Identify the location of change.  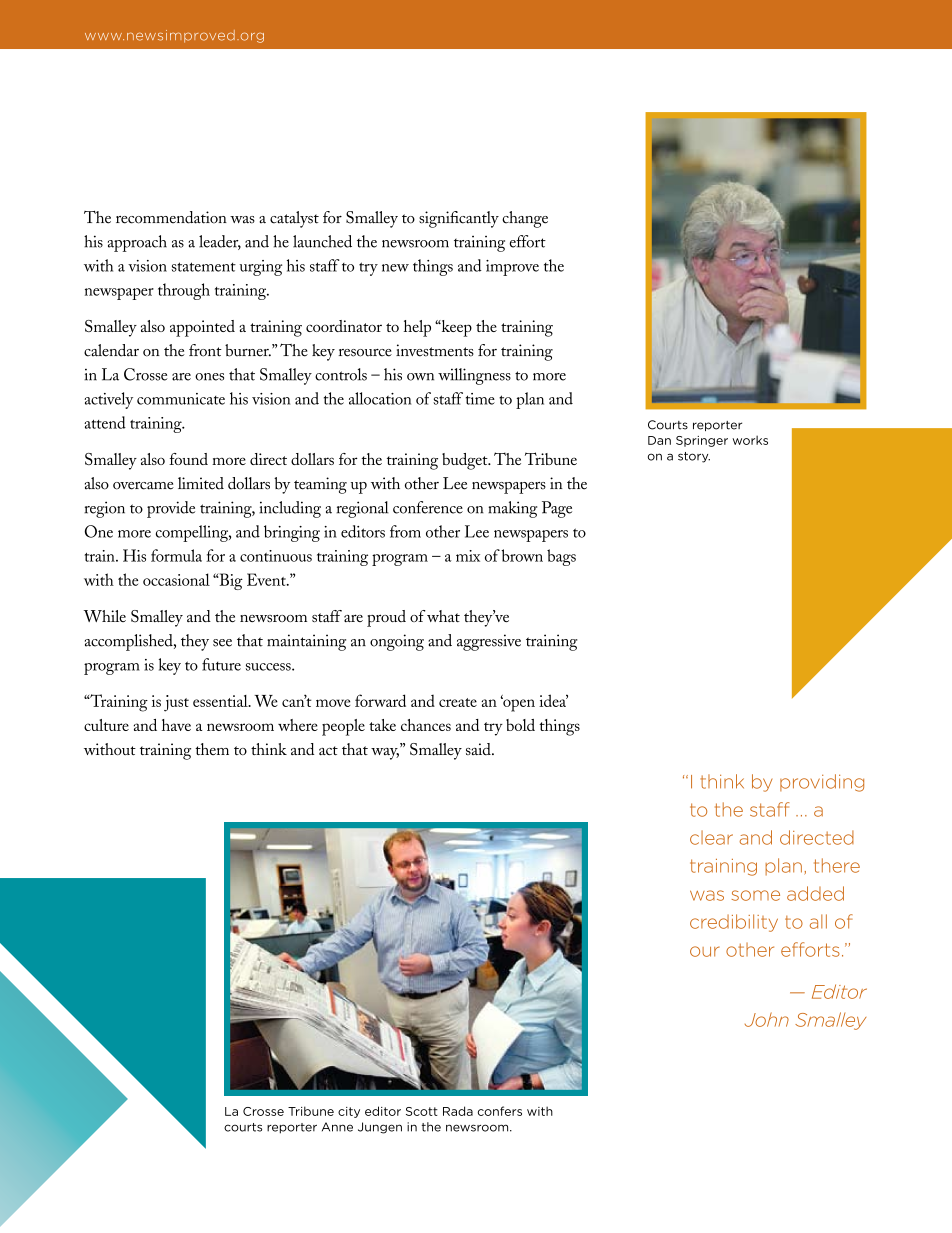
(525, 219).
